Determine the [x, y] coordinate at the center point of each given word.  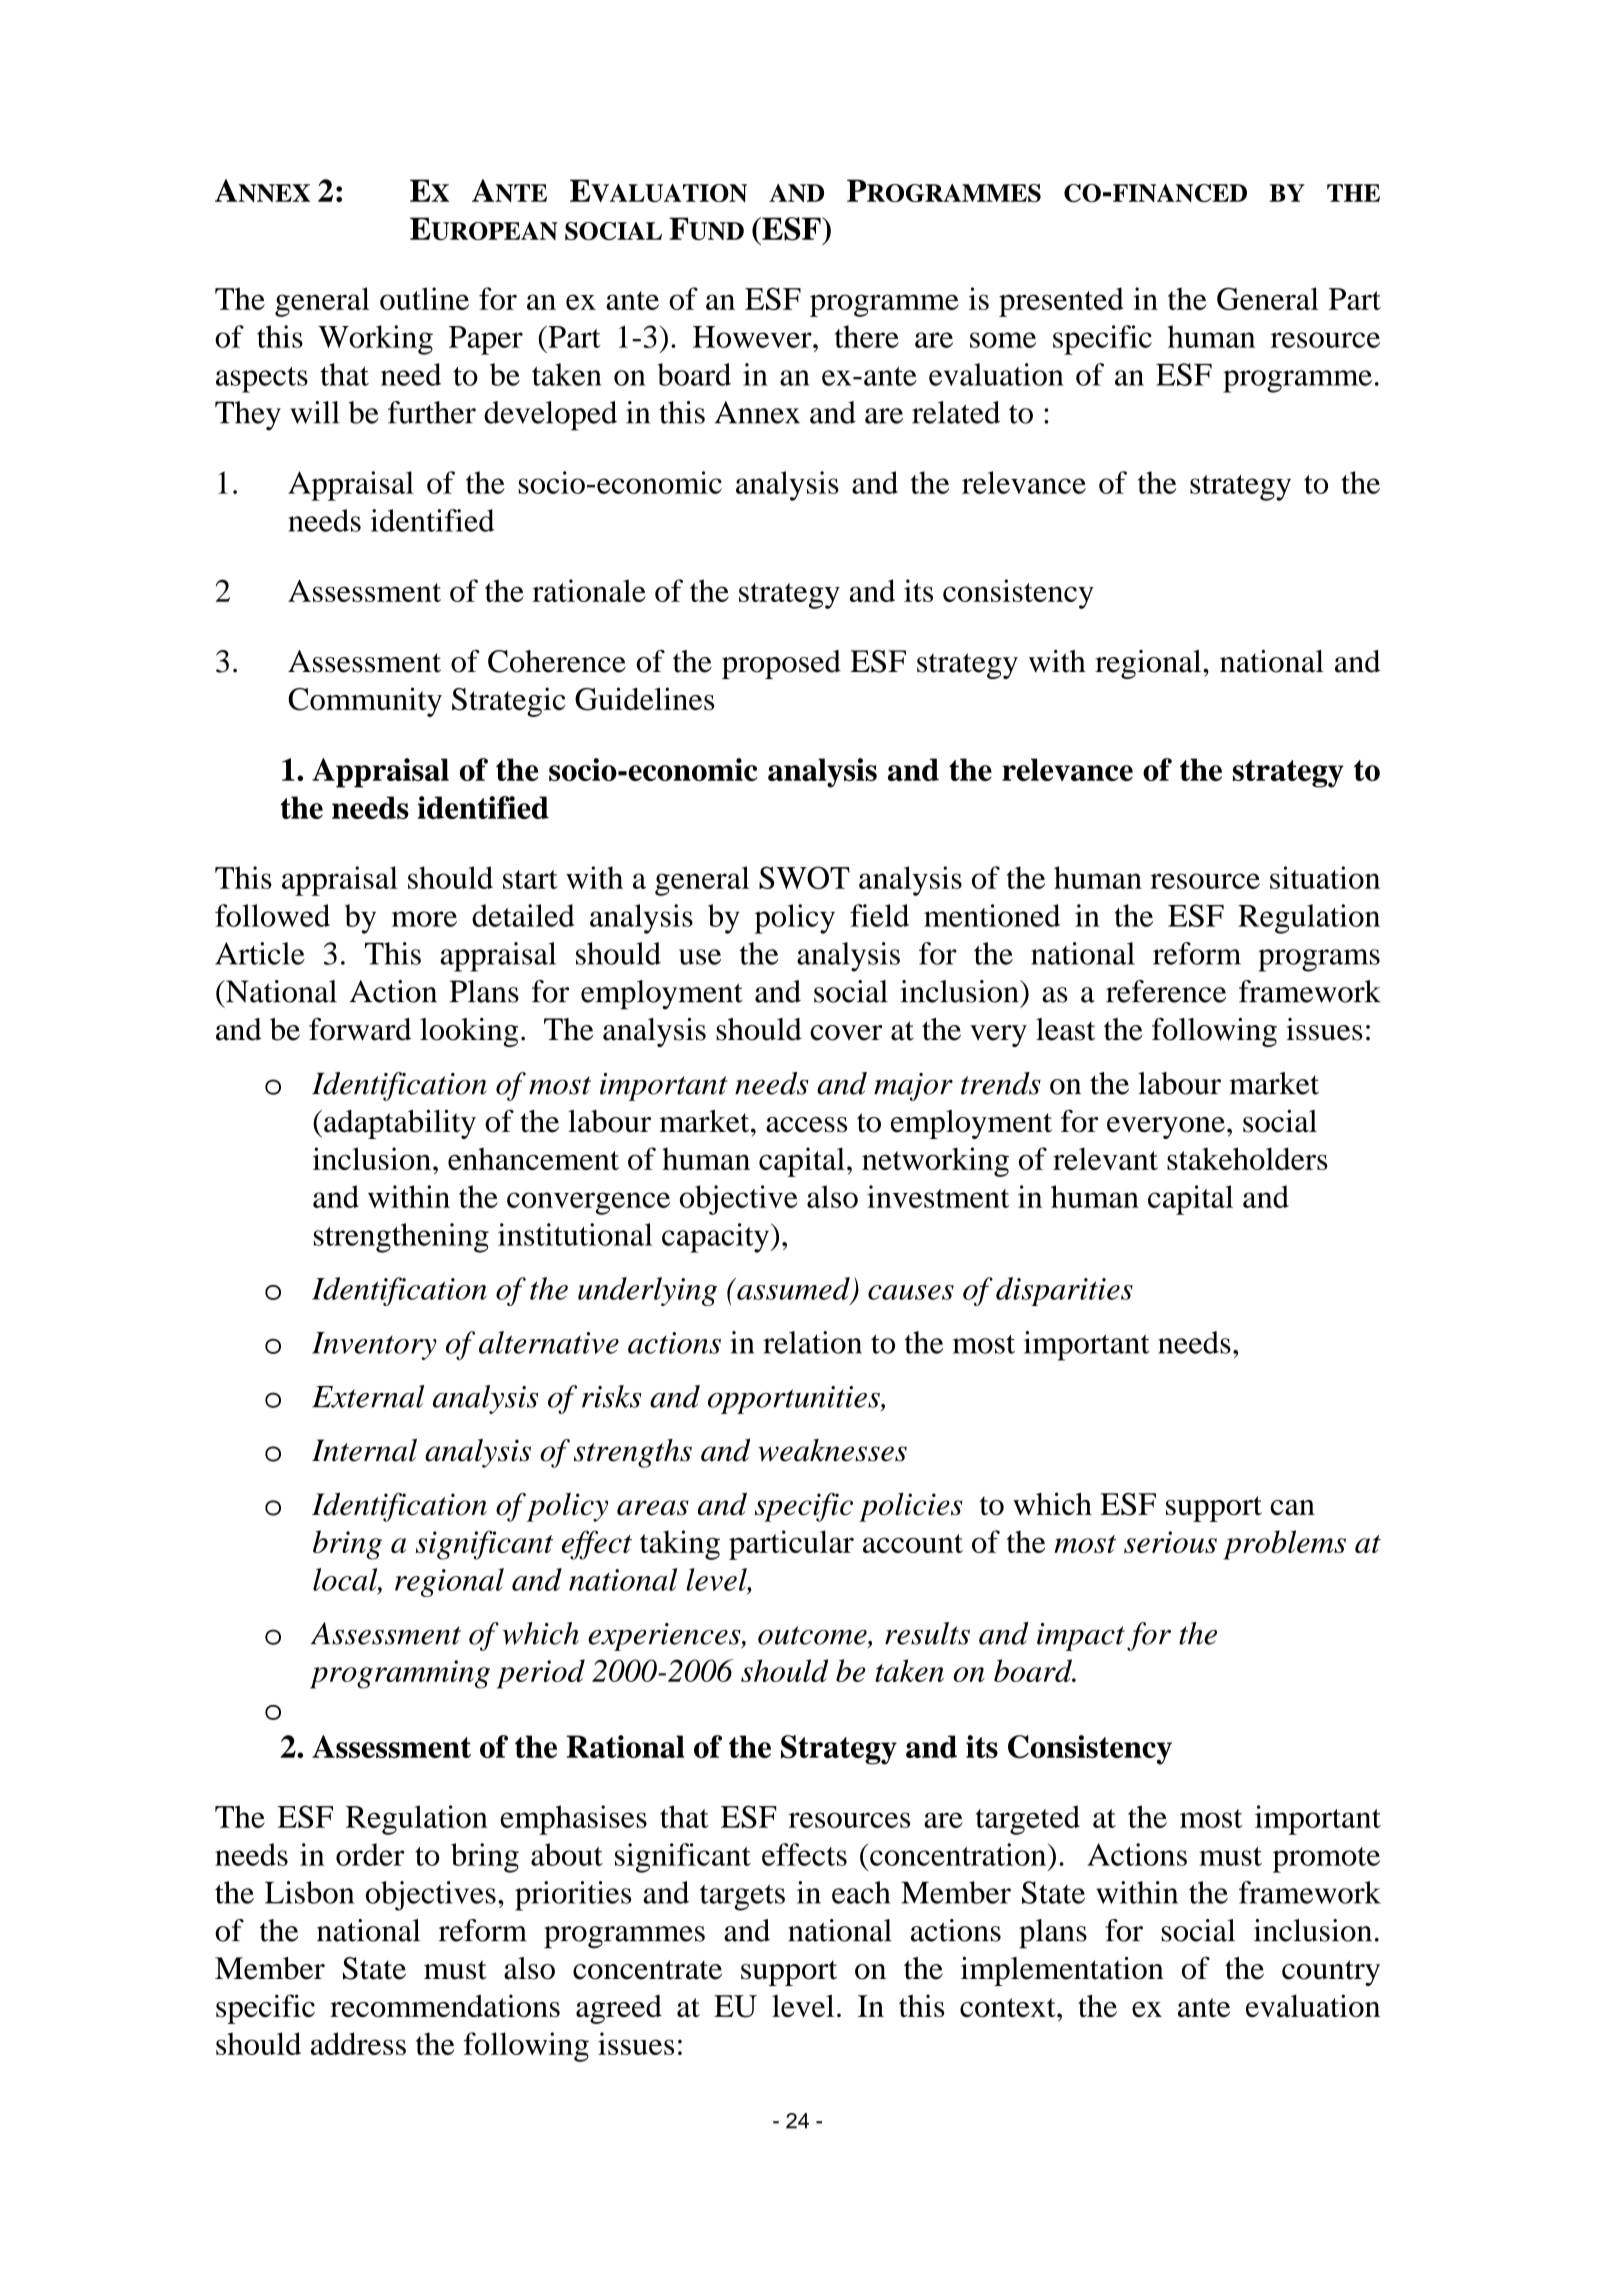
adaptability [400, 1124]
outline [424, 298]
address [358, 2043]
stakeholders [1247, 1158]
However [753, 337]
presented [1061, 302]
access [806, 1125]
